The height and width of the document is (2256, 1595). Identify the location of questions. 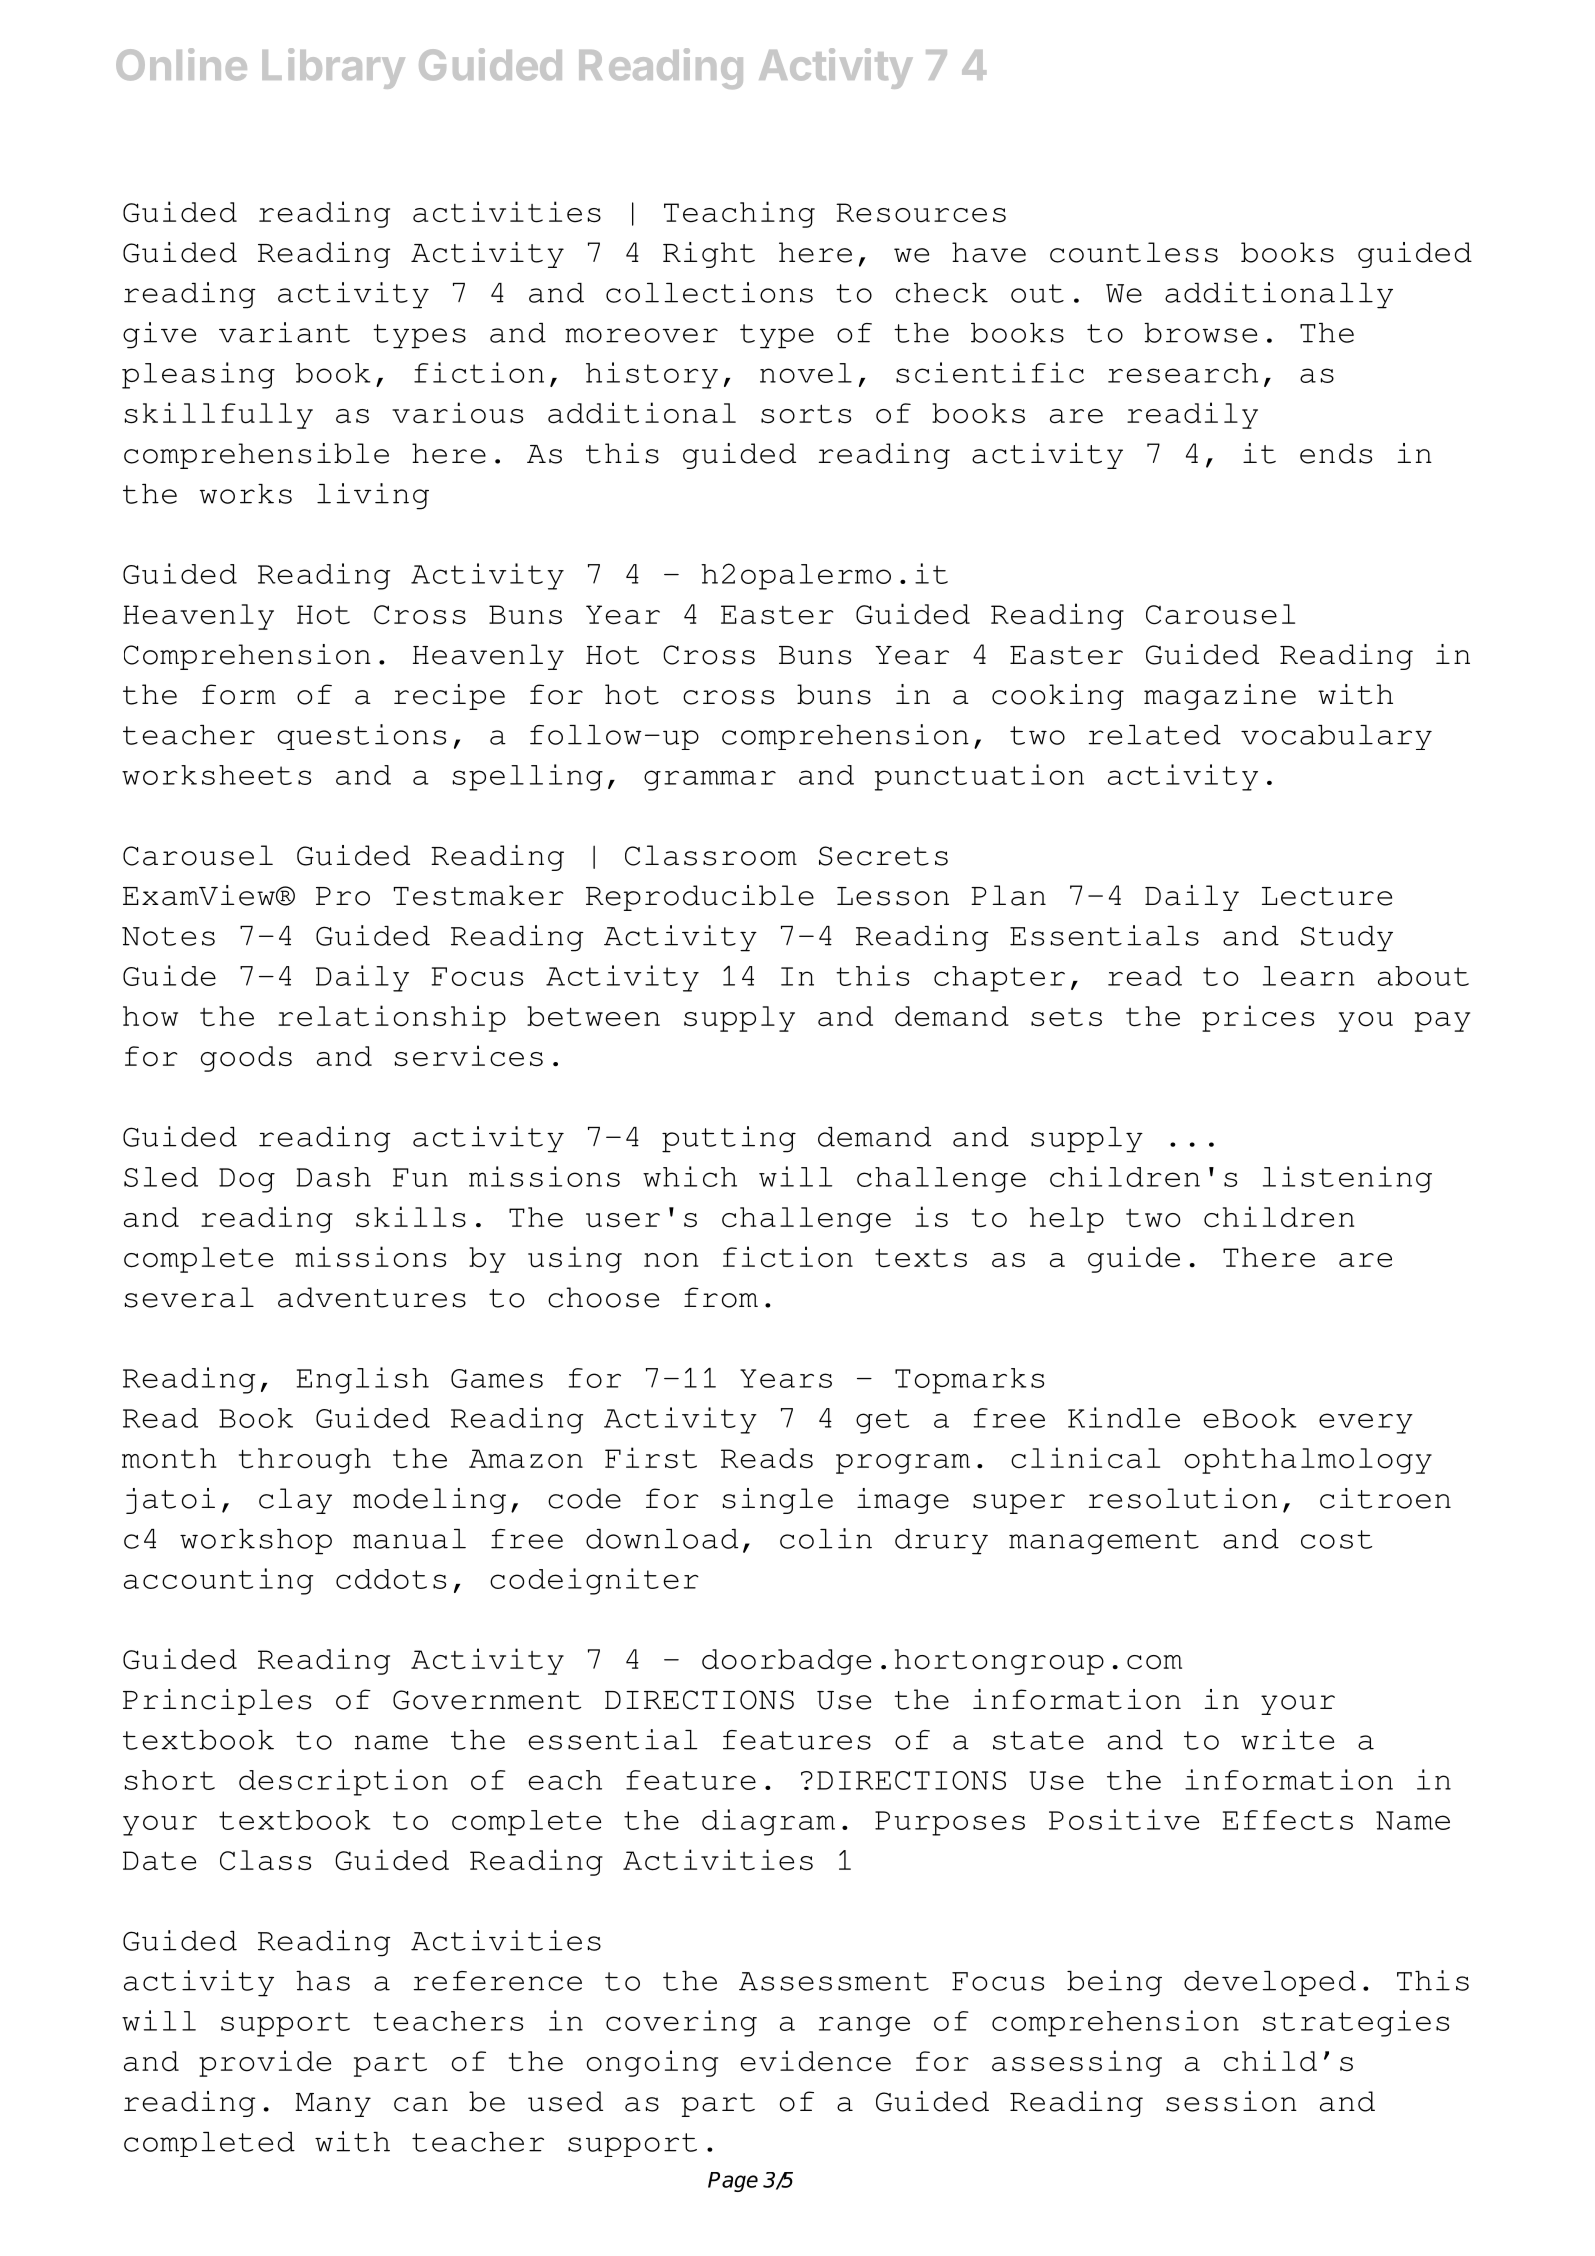
(362, 737).
